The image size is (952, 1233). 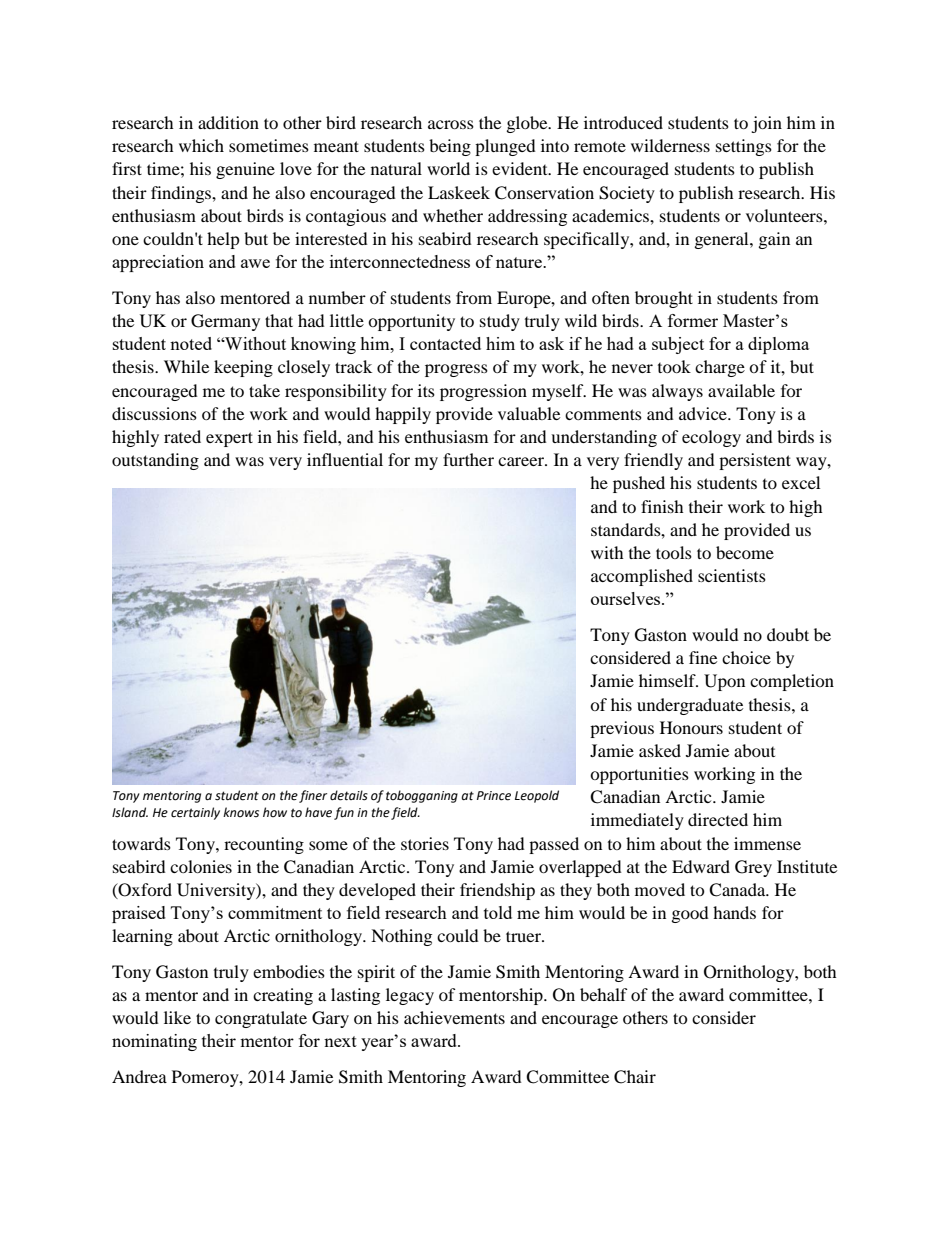 What do you see at coordinates (627, 598) in the image?
I see `ourselves` at bounding box center [627, 598].
